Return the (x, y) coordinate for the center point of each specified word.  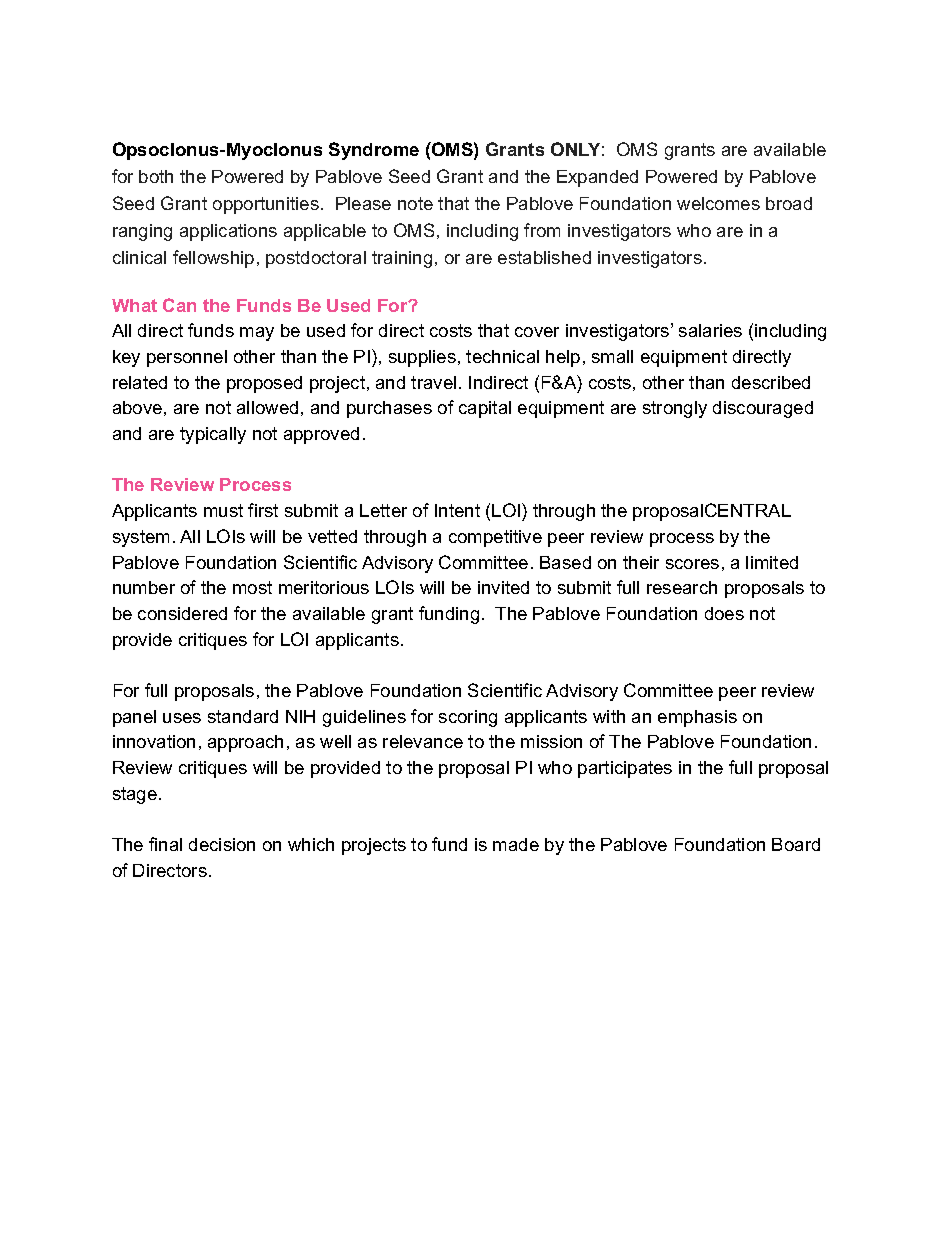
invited (503, 587)
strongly (675, 409)
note (415, 203)
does (724, 613)
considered (182, 613)
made (516, 844)
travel (433, 382)
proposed (264, 384)
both (156, 176)
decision (222, 844)
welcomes (718, 203)
